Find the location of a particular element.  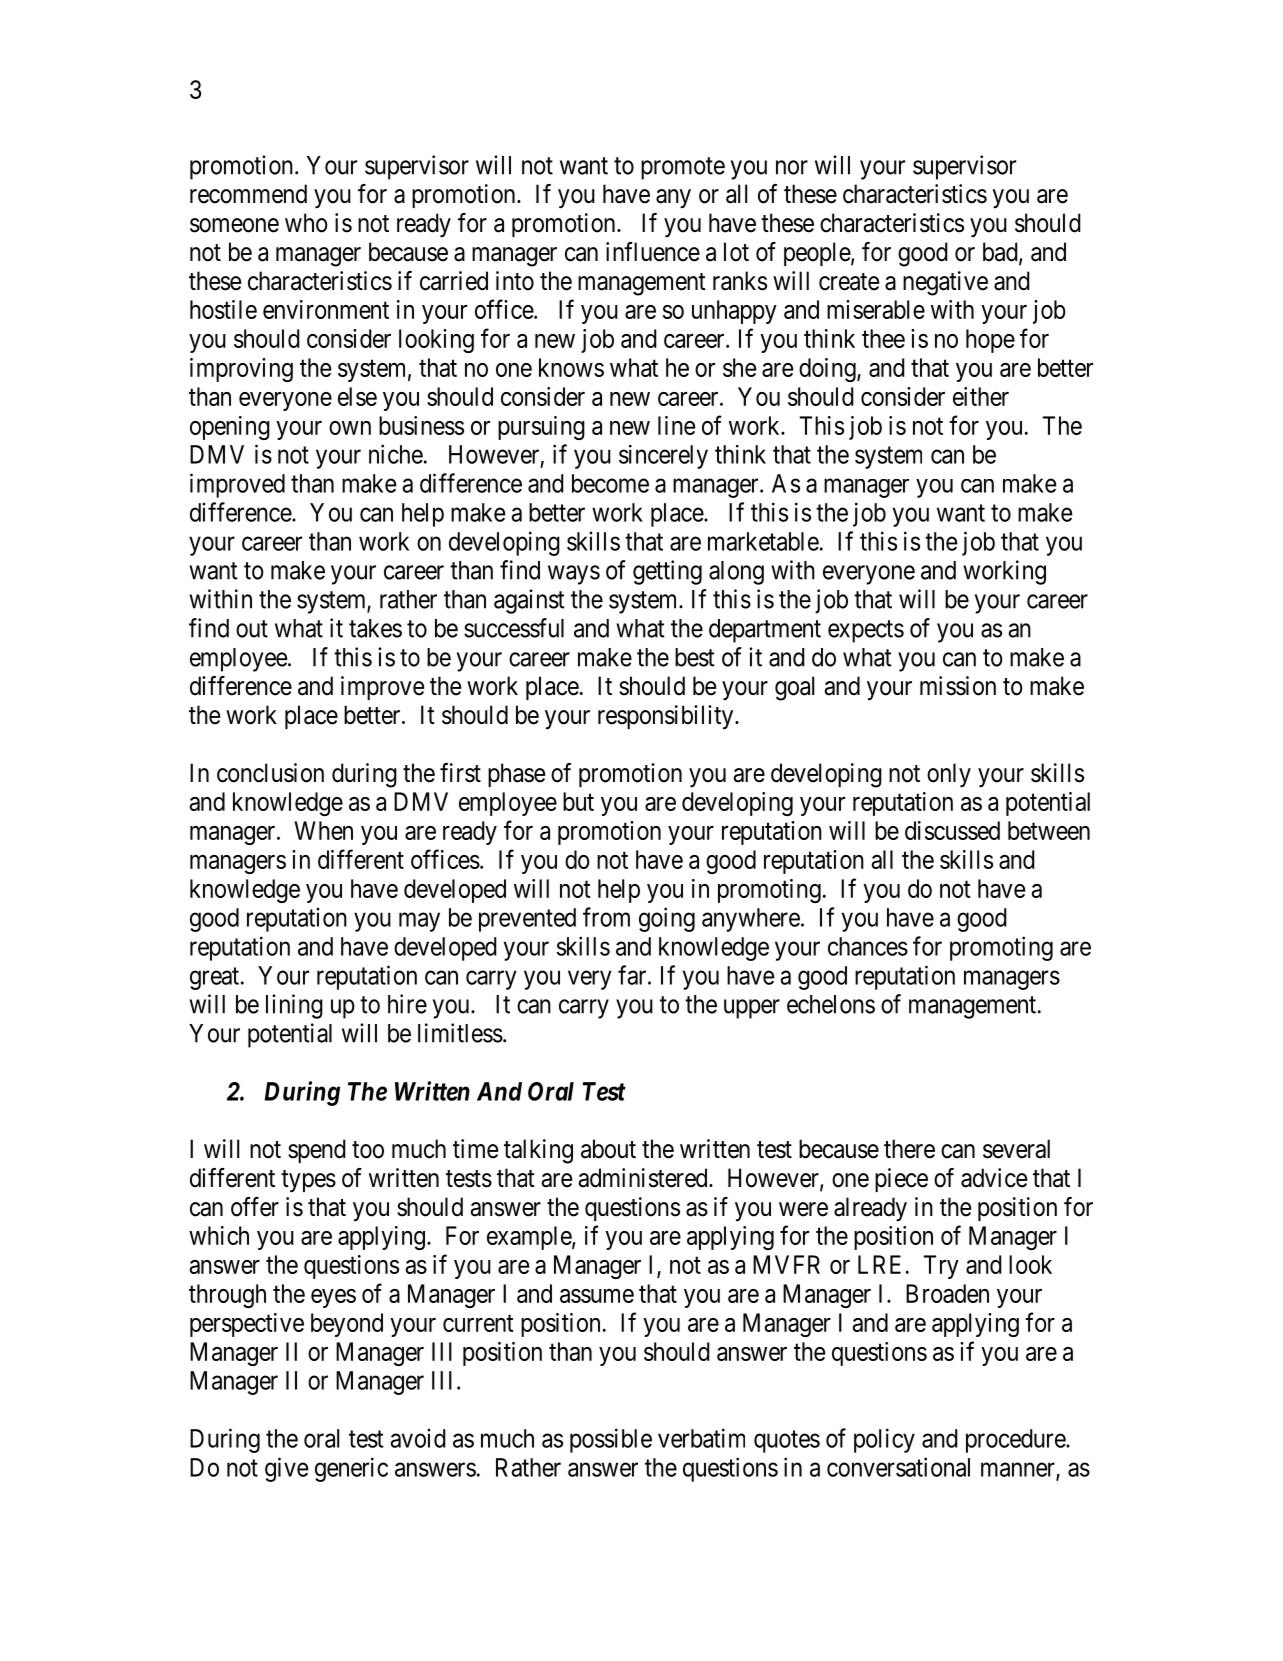

bad is located at coordinates (1001, 253).
